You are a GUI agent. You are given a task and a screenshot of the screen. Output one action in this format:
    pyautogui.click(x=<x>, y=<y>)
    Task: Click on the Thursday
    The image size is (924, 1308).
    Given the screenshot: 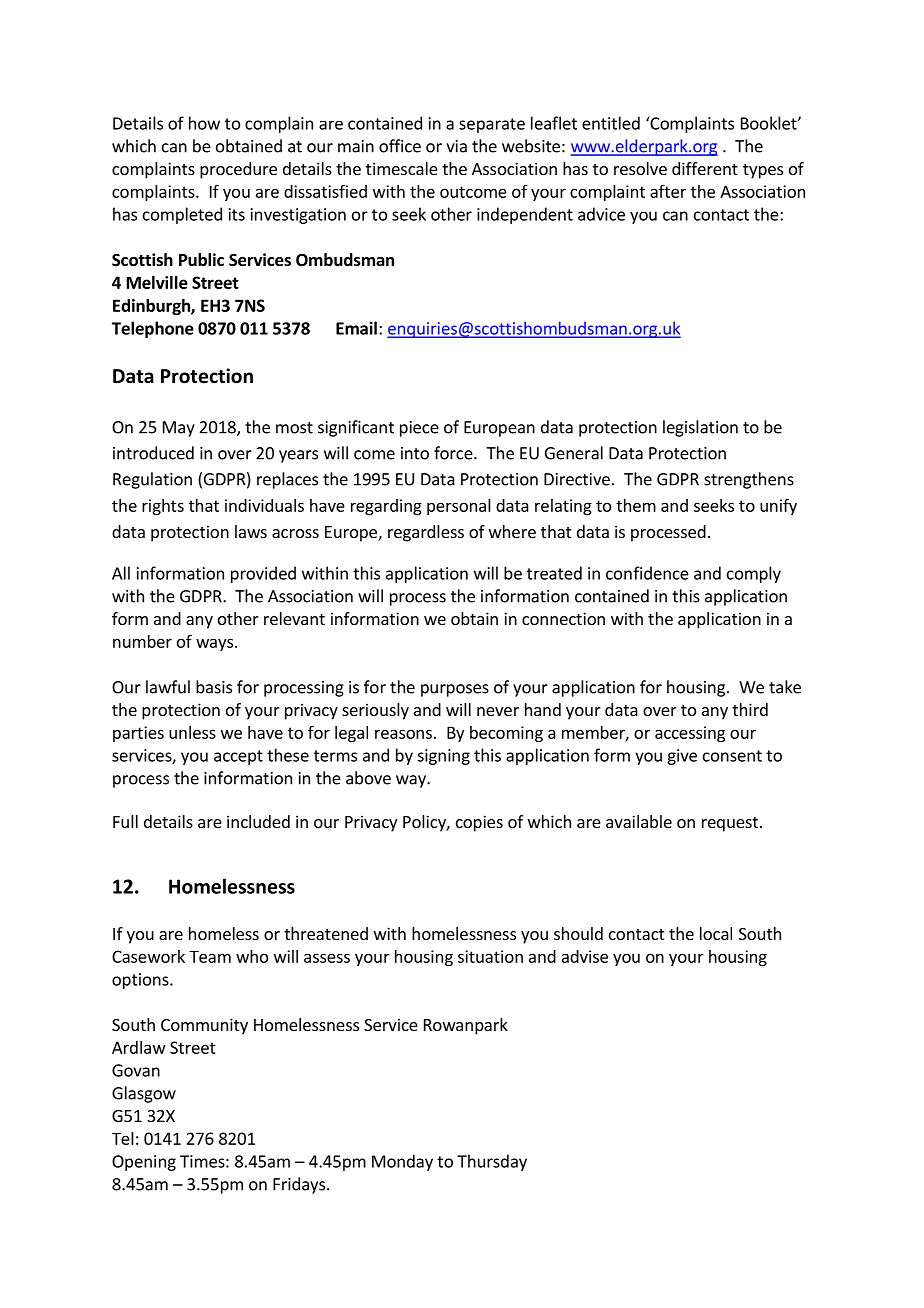 What is the action you would take?
    pyautogui.click(x=492, y=1162)
